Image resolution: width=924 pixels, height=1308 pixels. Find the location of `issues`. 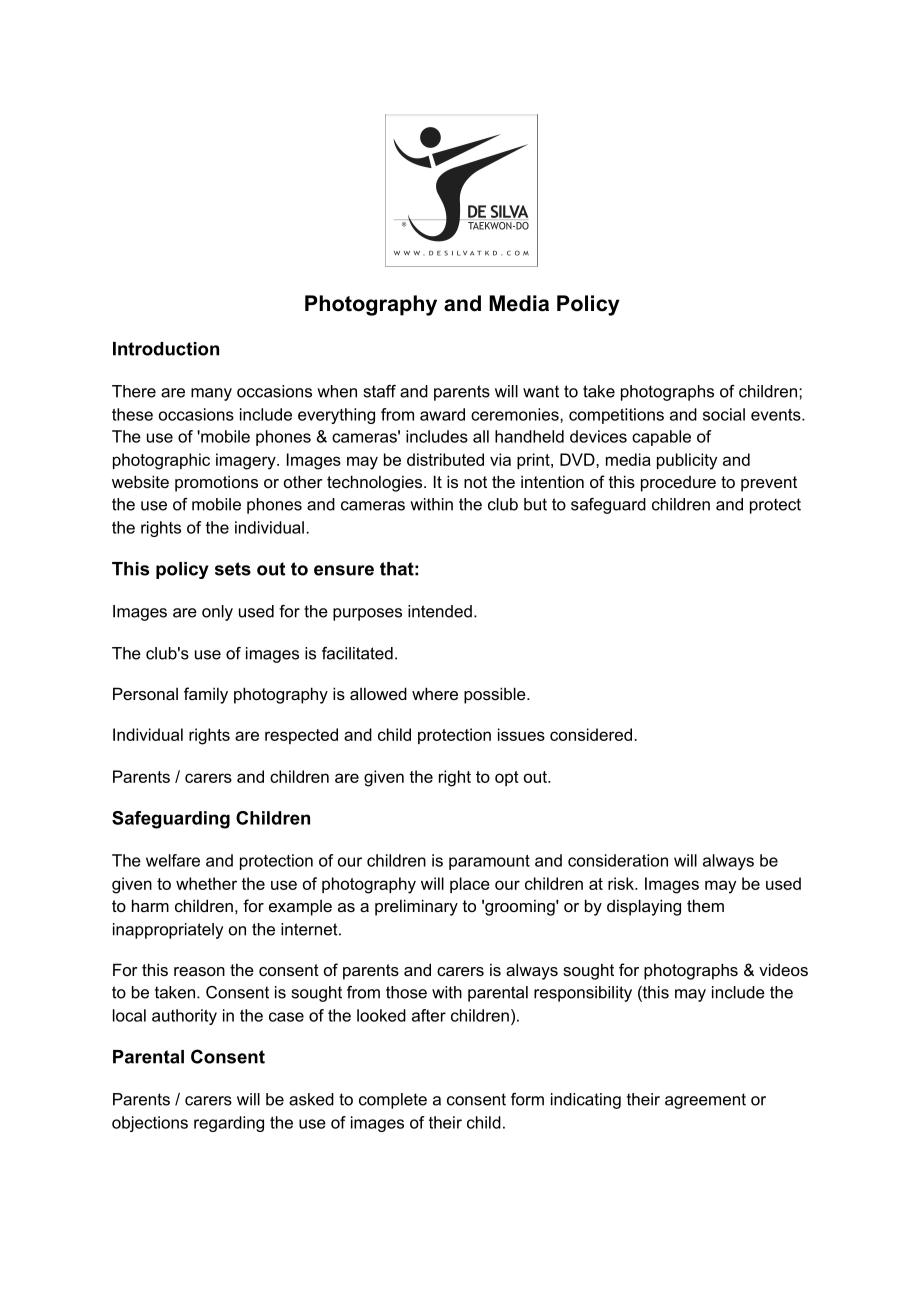

issues is located at coordinates (521, 734).
